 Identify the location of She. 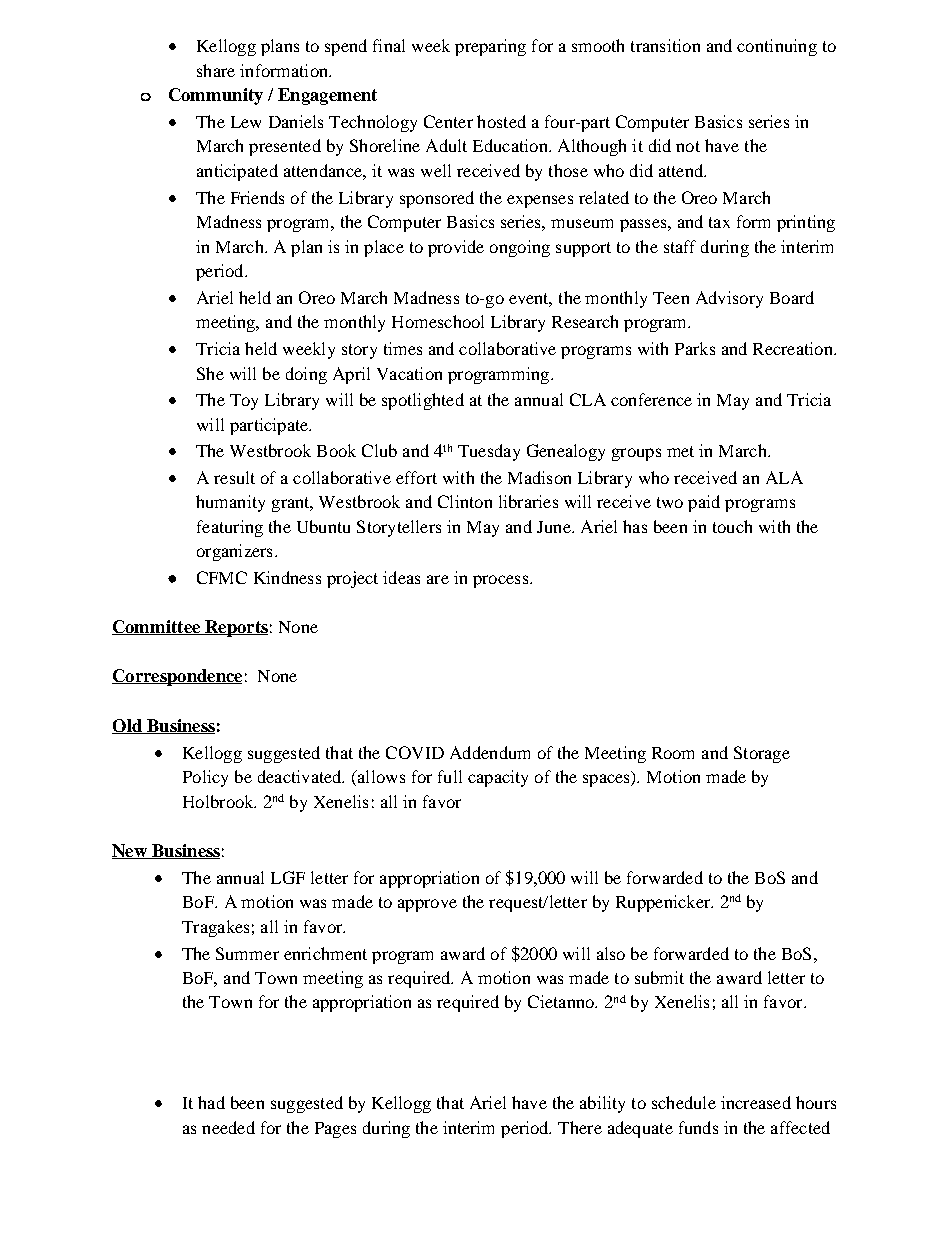
(210, 373).
